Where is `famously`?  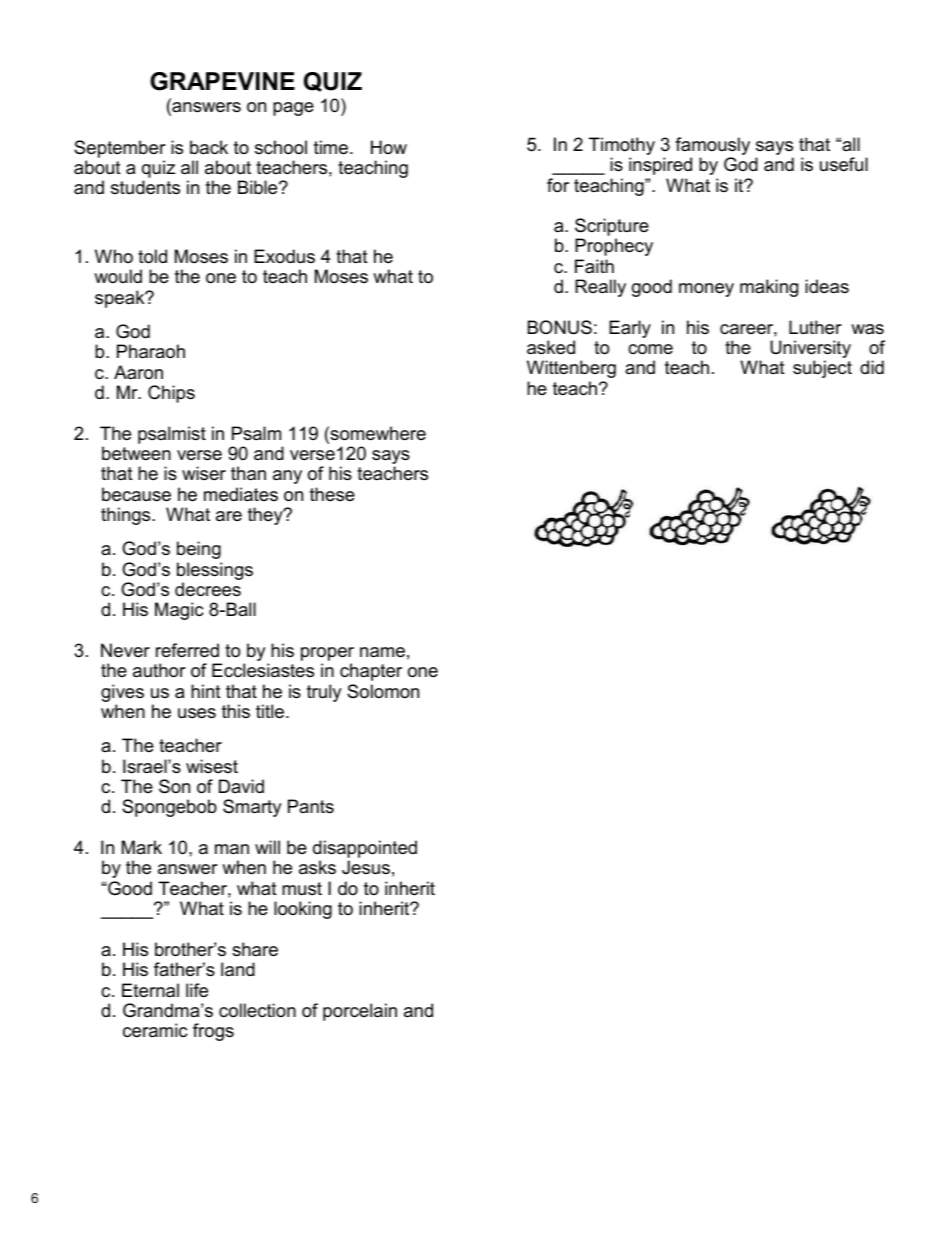
famously is located at coordinates (712, 147).
